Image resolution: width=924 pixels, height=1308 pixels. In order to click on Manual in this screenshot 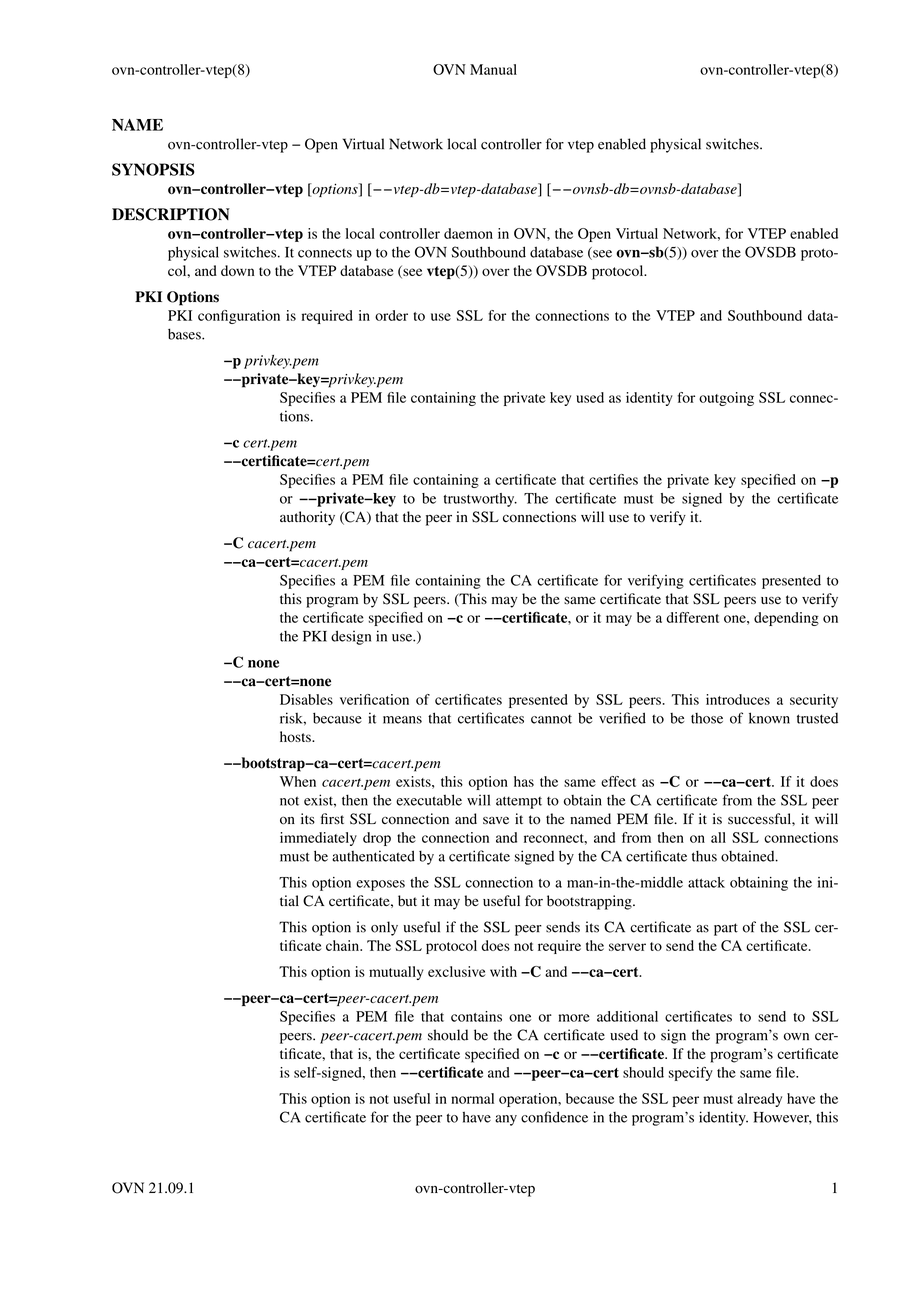, I will do `click(493, 69)`.
